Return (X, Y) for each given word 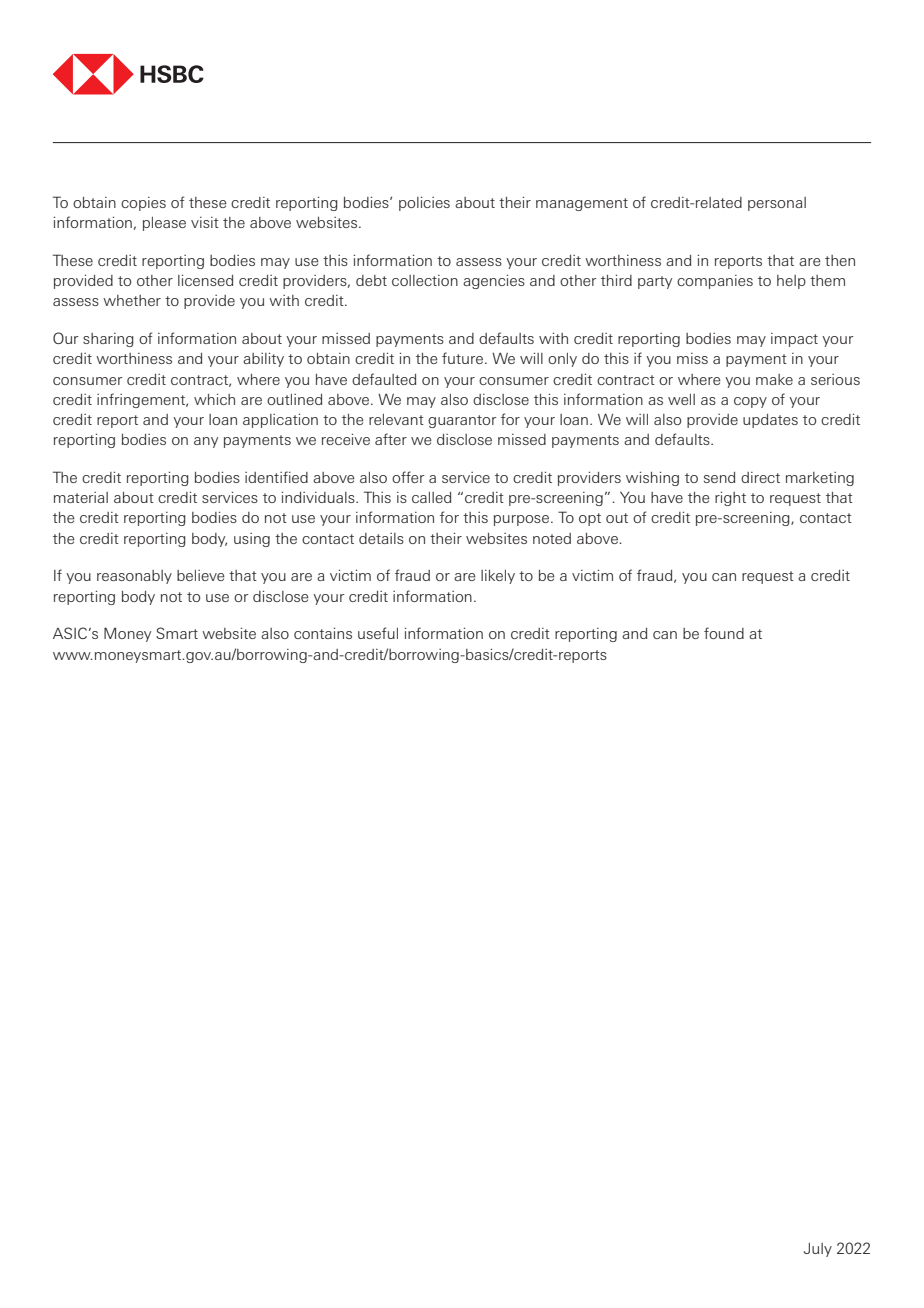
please (164, 224)
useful (378, 633)
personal (777, 204)
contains (323, 633)
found (724, 633)
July (818, 1250)
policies (424, 203)
